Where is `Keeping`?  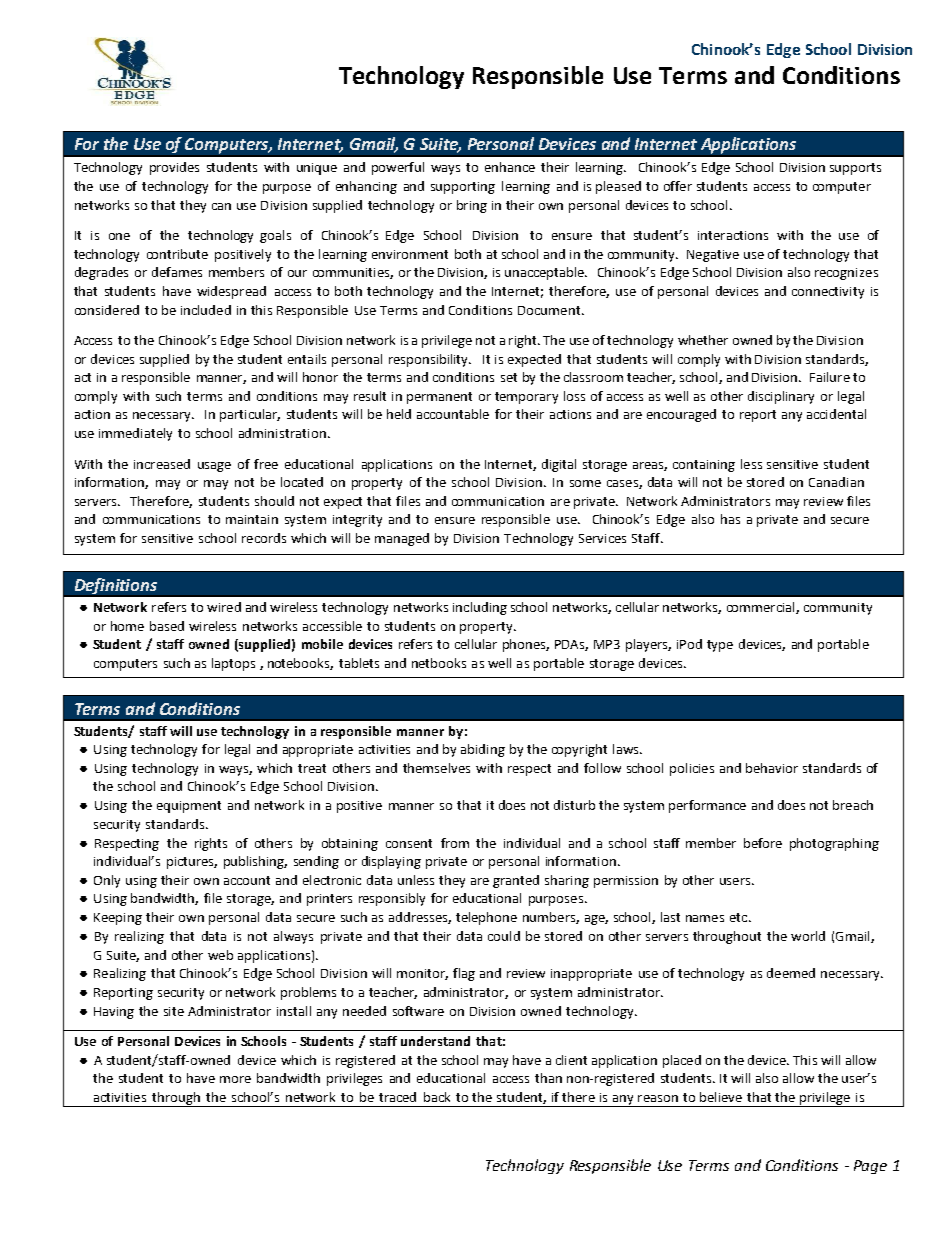 Keeping is located at coordinates (118, 919).
